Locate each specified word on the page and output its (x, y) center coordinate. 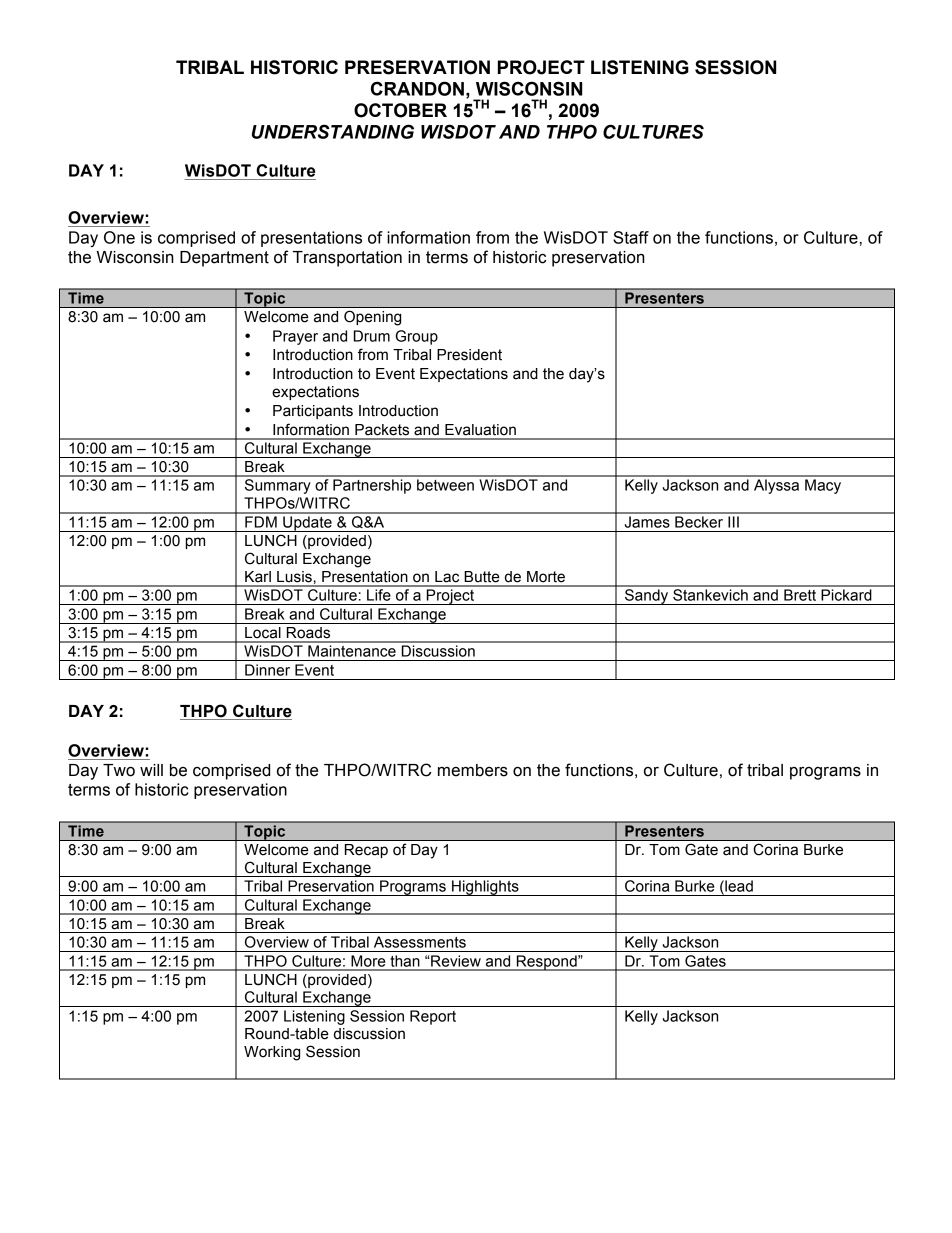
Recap (366, 851)
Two (119, 770)
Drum (372, 336)
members (473, 770)
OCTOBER (400, 110)
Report (433, 1017)
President (469, 355)
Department (224, 259)
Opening (372, 318)
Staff (631, 237)
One (119, 237)
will (151, 770)
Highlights (485, 888)
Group (417, 337)
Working (272, 1053)
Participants (313, 412)
